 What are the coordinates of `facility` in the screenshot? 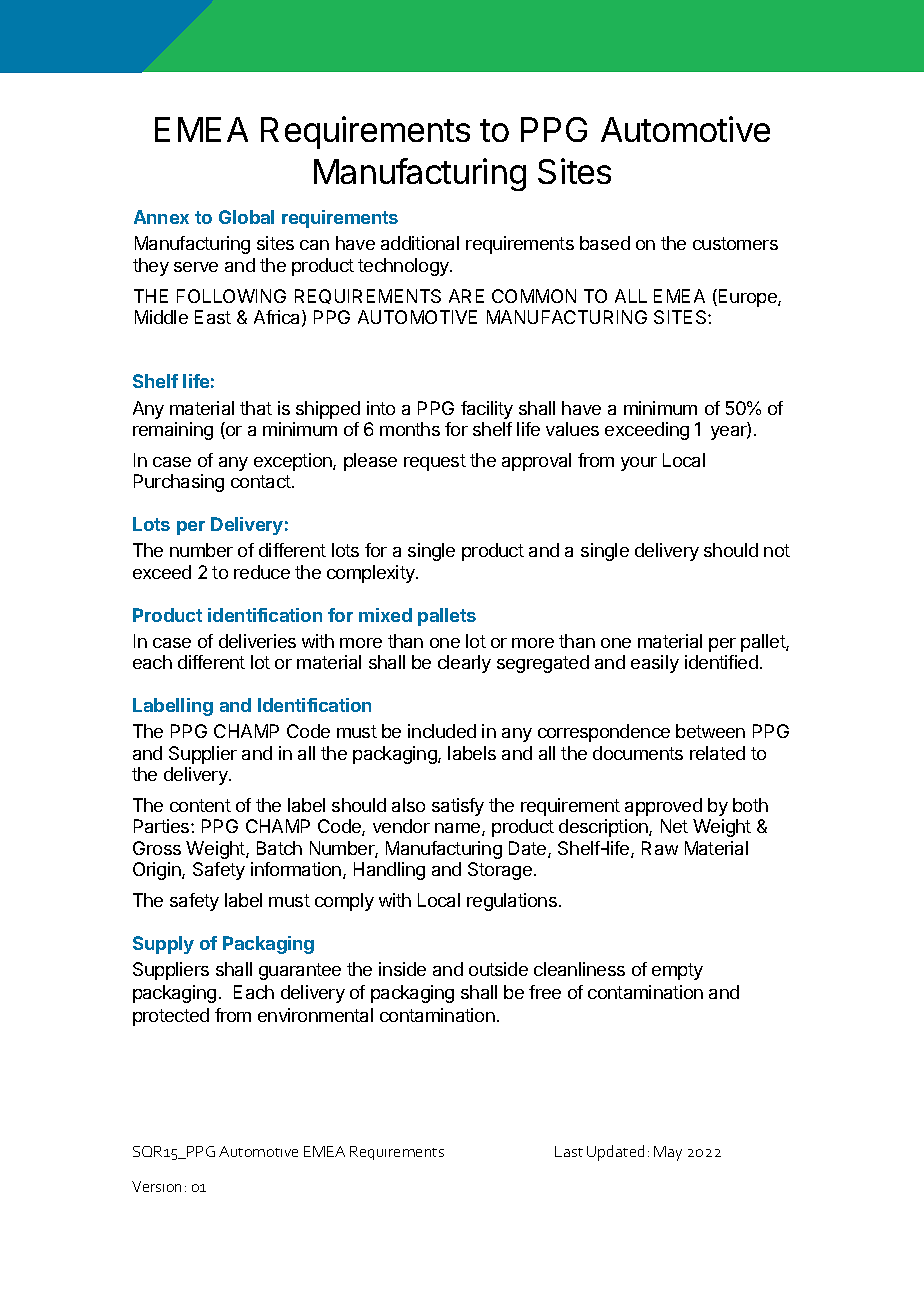 It's located at (487, 410).
